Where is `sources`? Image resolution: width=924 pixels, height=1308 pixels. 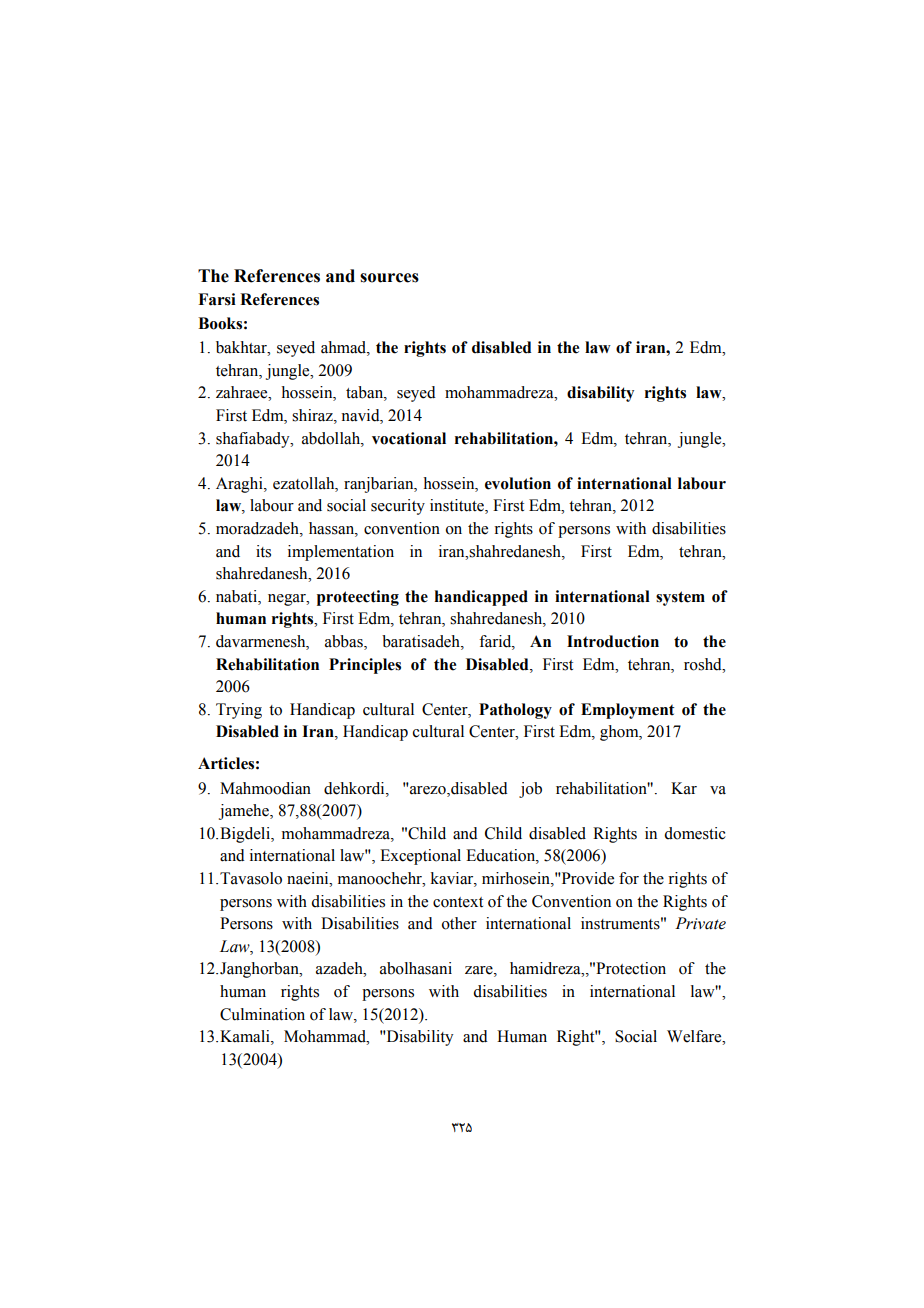
sources is located at coordinates (389, 278).
